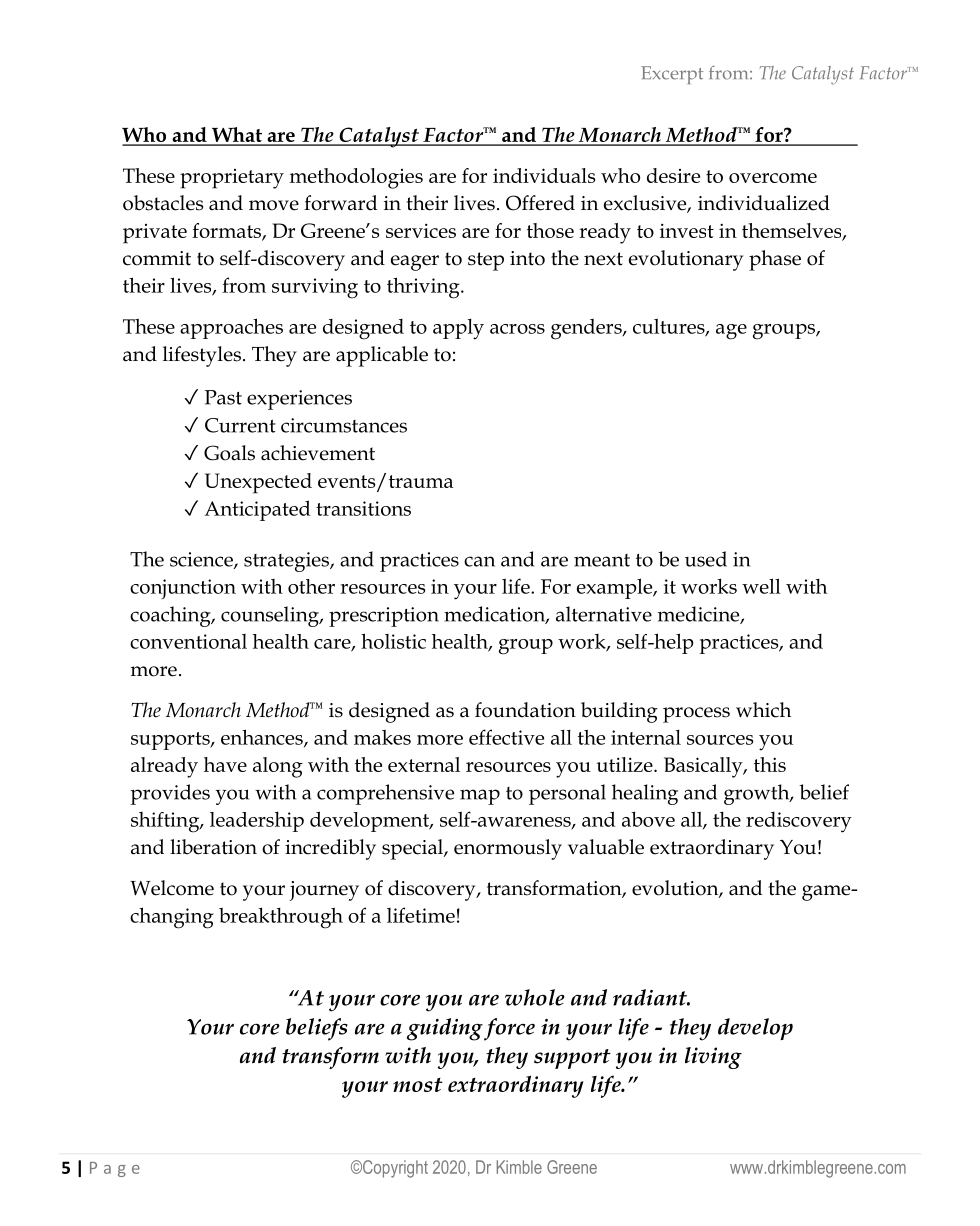  What do you see at coordinates (672, 75) in the image?
I see `Excerpt` at bounding box center [672, 75].
